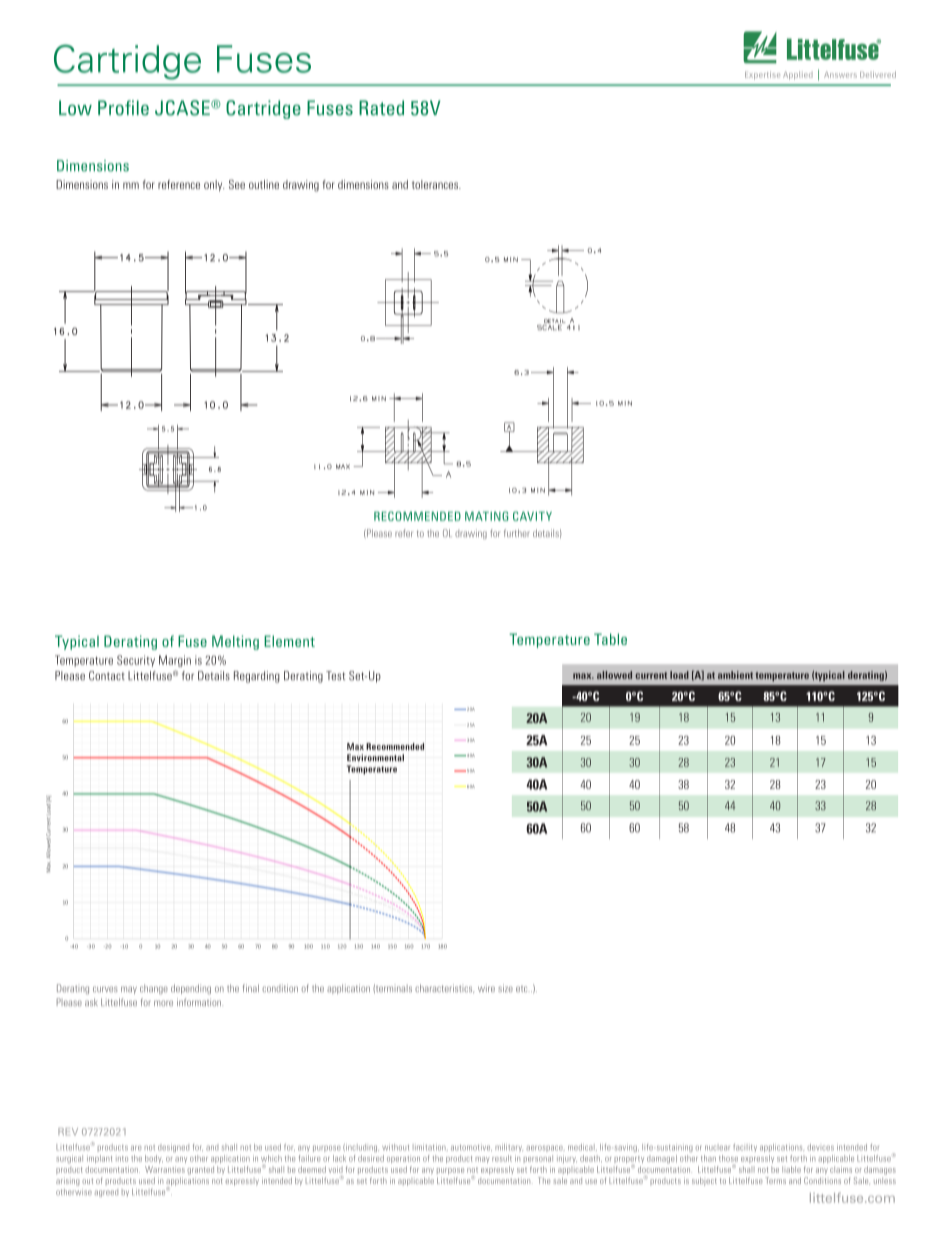  Describe the element at coordinates (375, 757) in the document. I see `Environmental` at that location.
